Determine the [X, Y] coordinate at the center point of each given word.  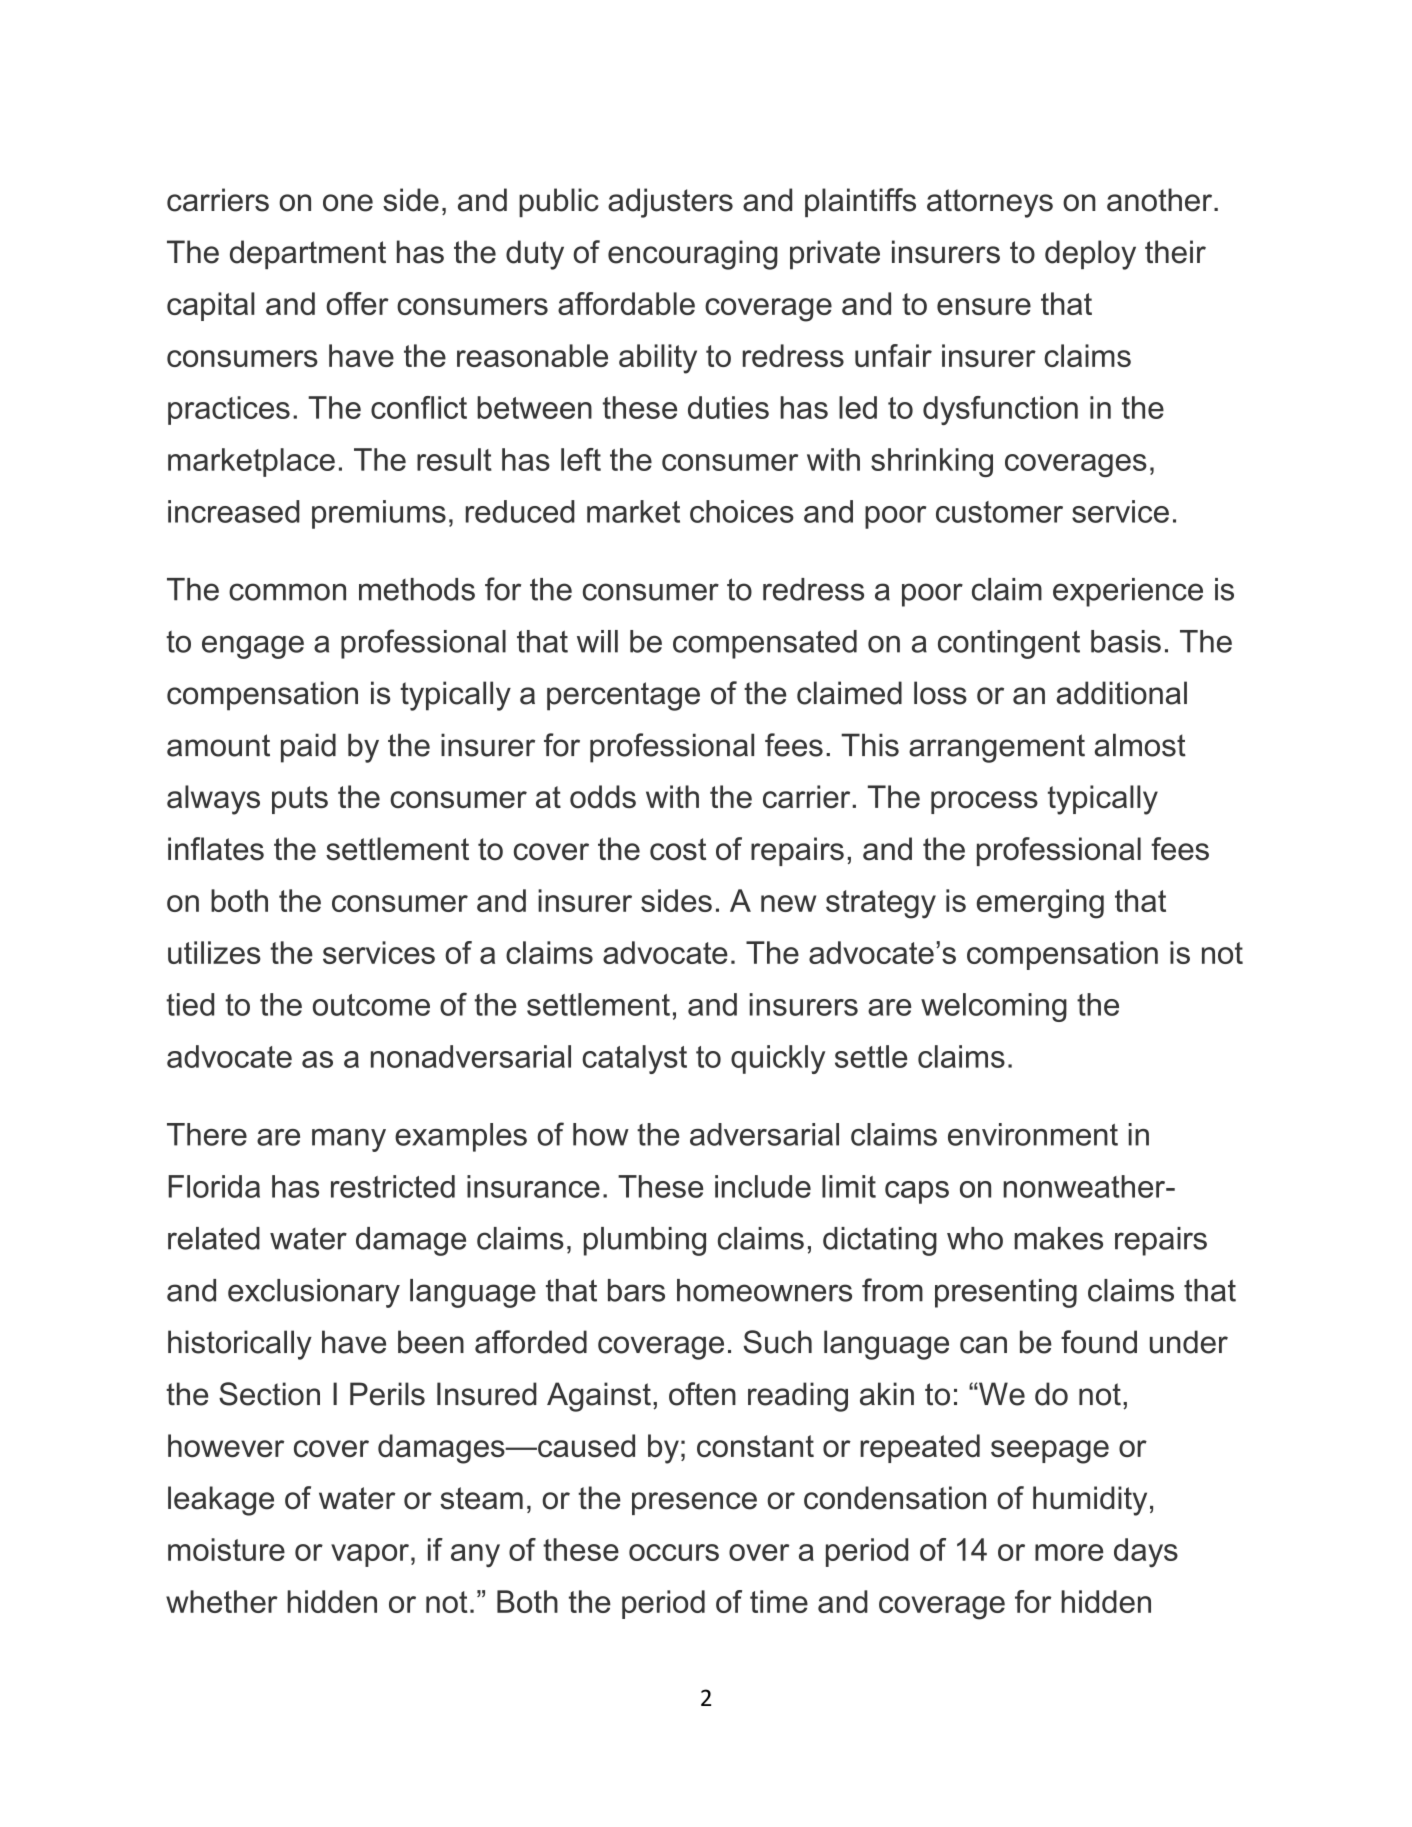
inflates [216, 849]
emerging [1040, 904]
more [1069, 1552]
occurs [674, 1552]
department [308, 254]
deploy [1090, 255]
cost [678, 849]
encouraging [693, 255]
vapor [370, 1555]
